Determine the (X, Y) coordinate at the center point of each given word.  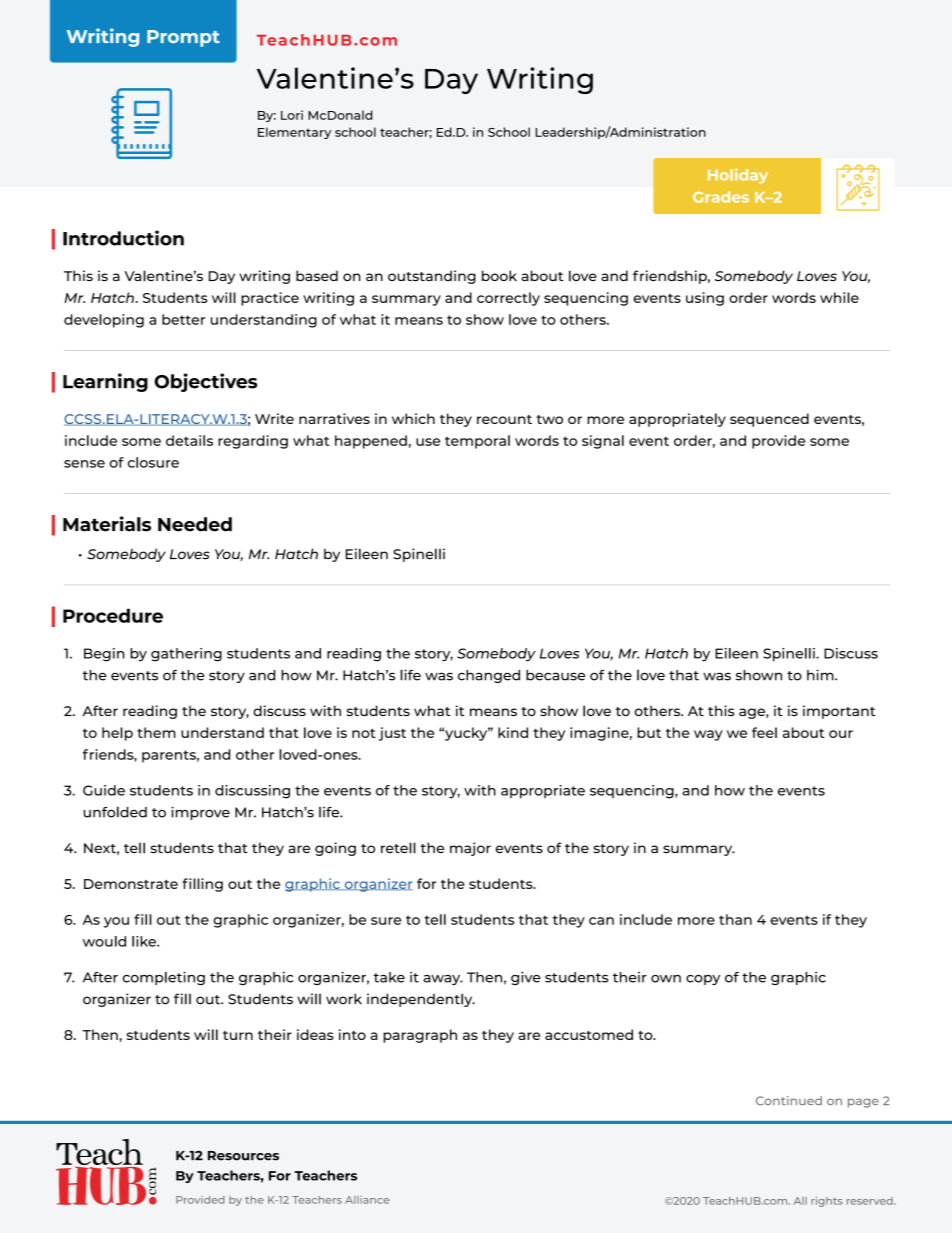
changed (489, 676)
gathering (186, 655)
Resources (243, 1156)
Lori (292, 115)
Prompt (183, 38)
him (821, 675)
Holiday (738, 176)
